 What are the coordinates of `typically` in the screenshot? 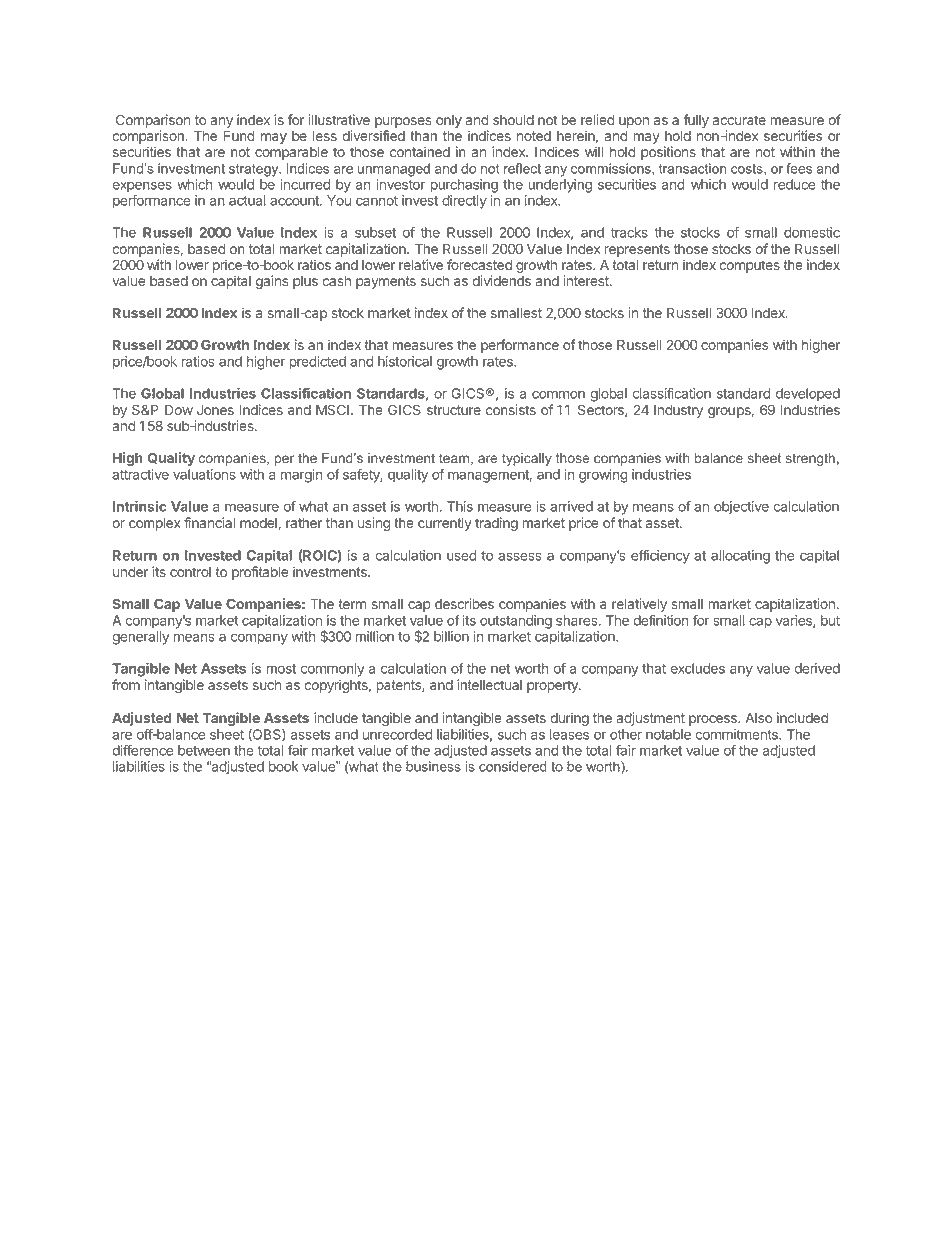 It's located at (527, 459).
